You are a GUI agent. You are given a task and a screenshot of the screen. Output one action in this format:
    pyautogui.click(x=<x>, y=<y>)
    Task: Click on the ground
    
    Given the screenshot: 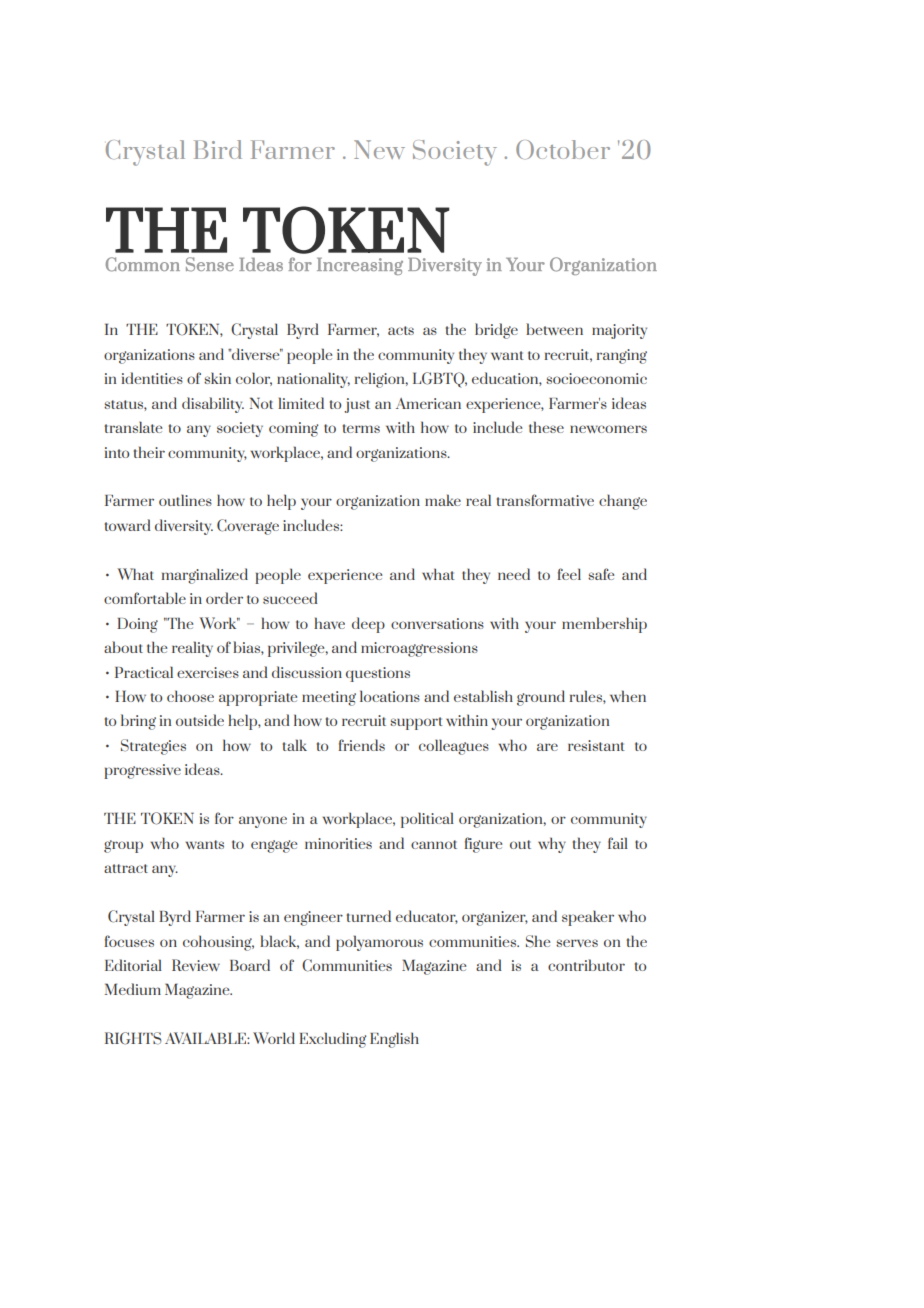 What is the action you would take?
    pyautogui.click(x=541, y=698)
